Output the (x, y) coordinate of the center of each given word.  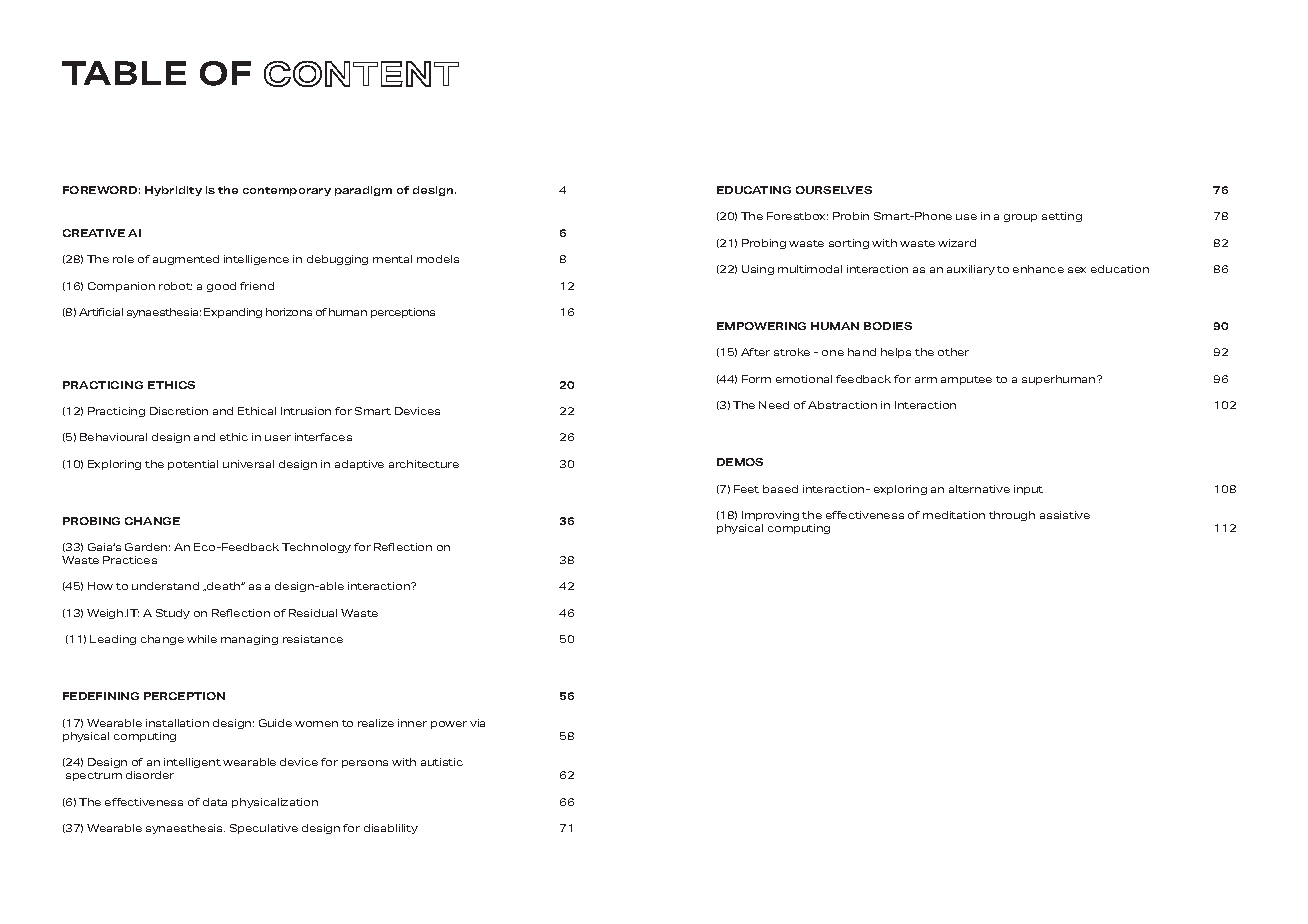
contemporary (287, 191)
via (477, 723)
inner (412, 723)
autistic (442, 762)
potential (193, 465)
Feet (746, 489)
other (953, 352)
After (755, 352)
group (1020, 218)
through (1012, 516)
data (215, 802)
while (202, 639)
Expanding (233, 313)
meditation (954, 515)
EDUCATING (754, 190)
